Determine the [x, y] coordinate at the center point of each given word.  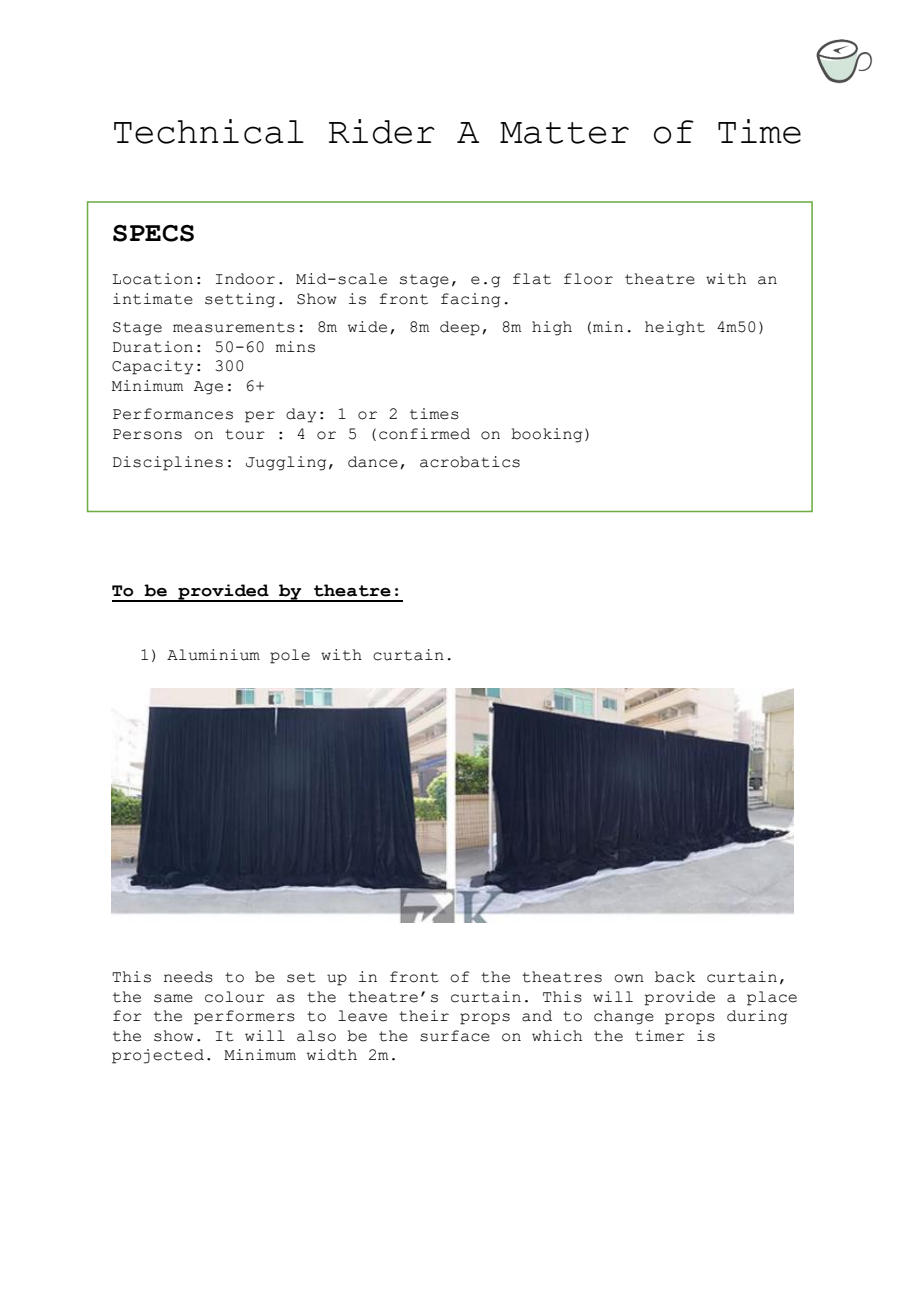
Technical [209, 131]
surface [455, 1036]
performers [244, 1017]
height [675, 328]
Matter [564, 133]
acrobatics [470, 462]
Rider [382, 131]
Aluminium [213, 655]
